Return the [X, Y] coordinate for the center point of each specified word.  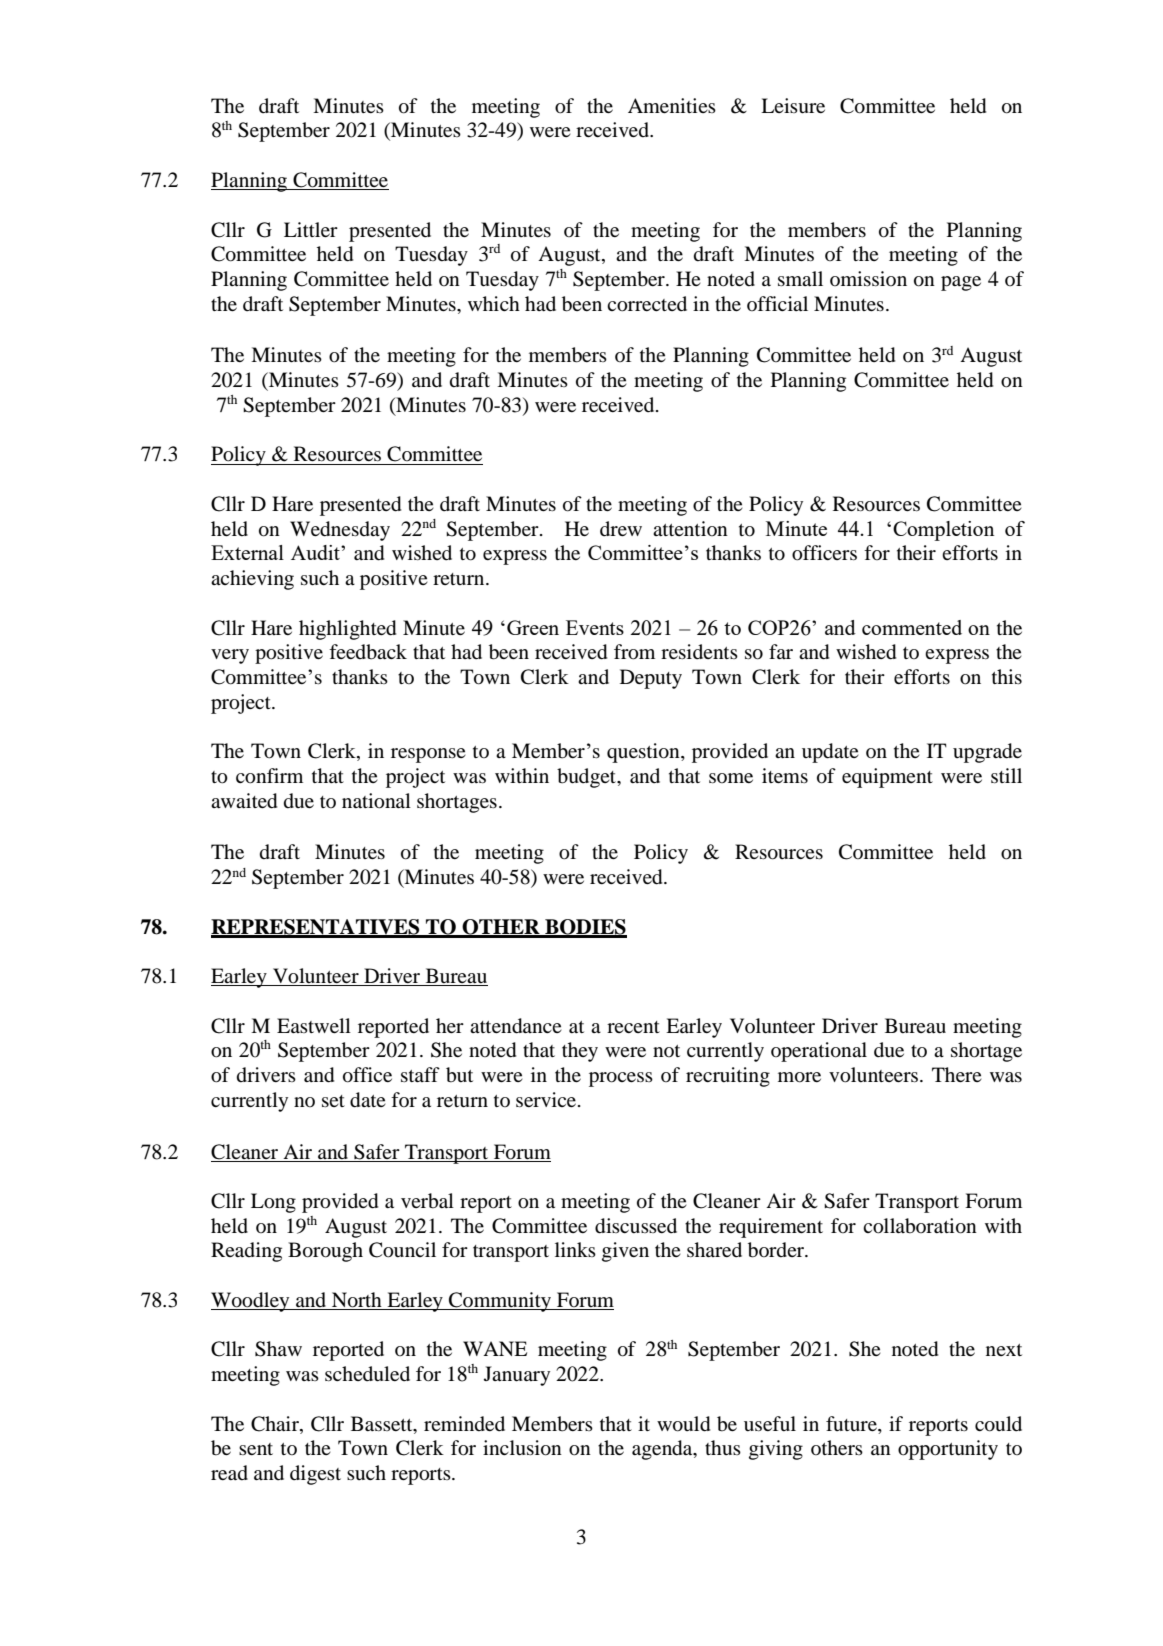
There [957, 1074]
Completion [943, 531]
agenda [663, 1450]
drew [621, 529]
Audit [316, 552]
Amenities [672, 105]
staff [420, 1074]
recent [633, 1027]
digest [315, 1475]
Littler [311, 229]
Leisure [793, 106]
